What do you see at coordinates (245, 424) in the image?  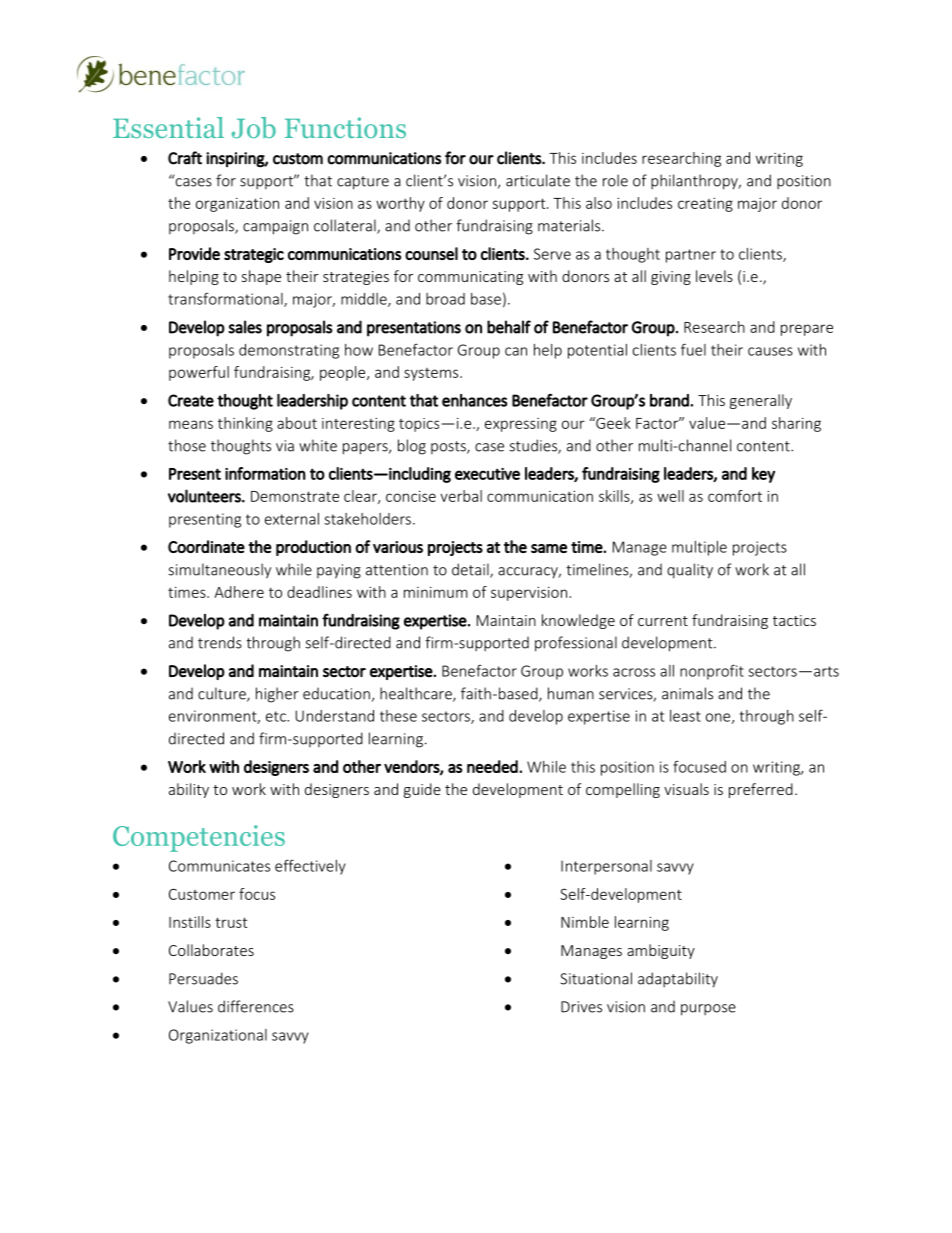 I see `thinking` at bounding box center [245, 424].
